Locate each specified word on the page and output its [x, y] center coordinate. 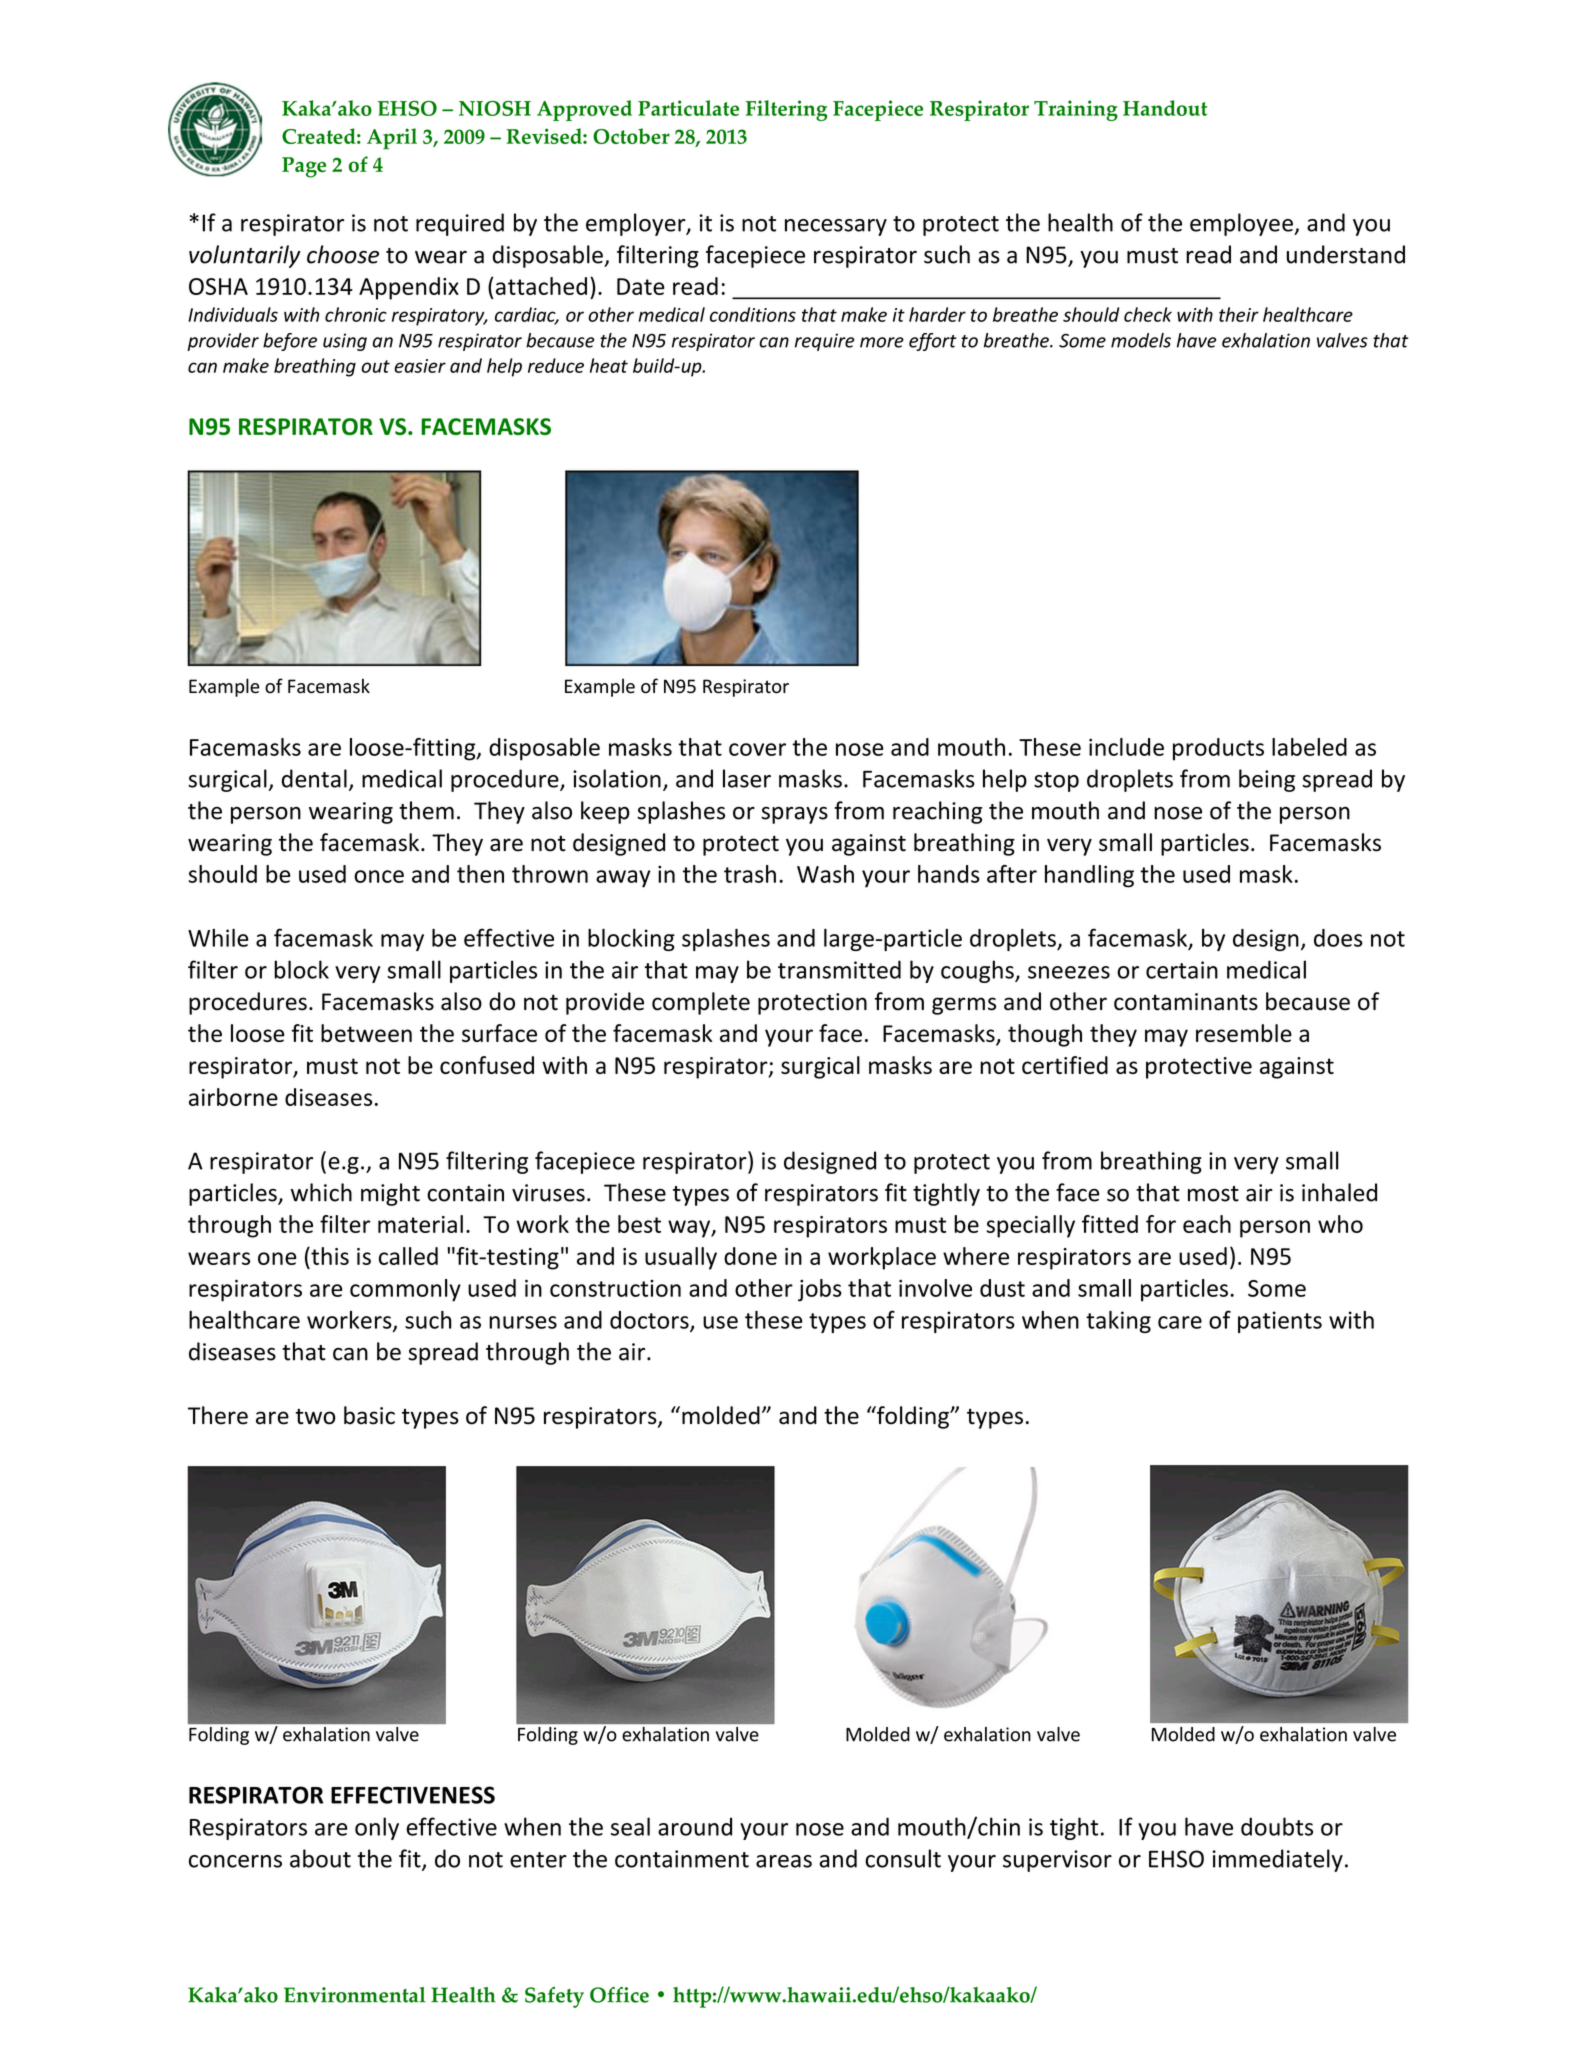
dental [314, 778]
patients [1280, 1322]
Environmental [355, 1995]
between [366, 1033]
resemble [1244, 1033]
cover [757, 749]
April [392, 139]
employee [1242, 224]
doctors [650, 1321]
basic [369, 1415]
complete [701, 1003]
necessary [836, 227]
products [1218, 749]
